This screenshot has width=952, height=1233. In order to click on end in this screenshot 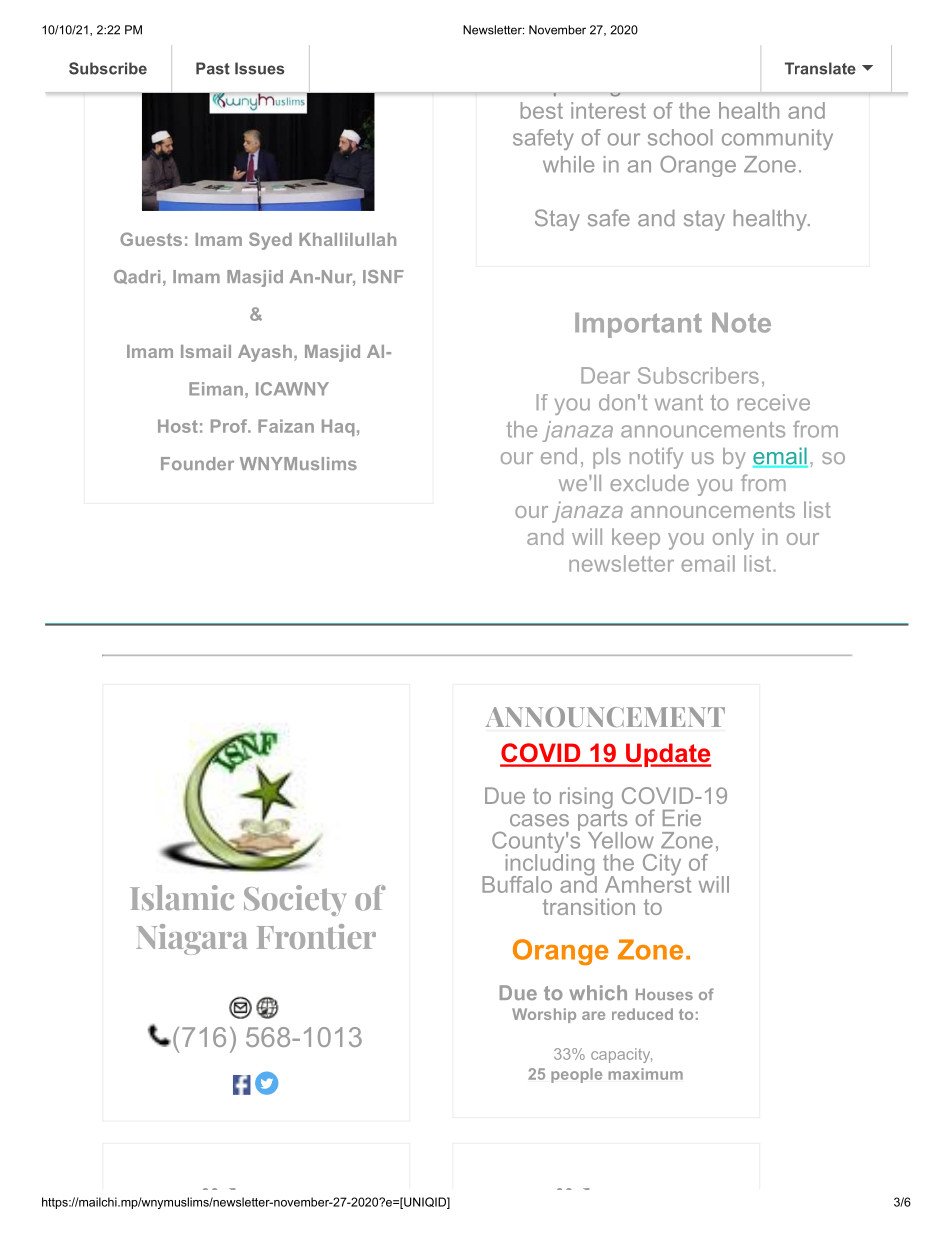, I will do `click(559, 456)`.
